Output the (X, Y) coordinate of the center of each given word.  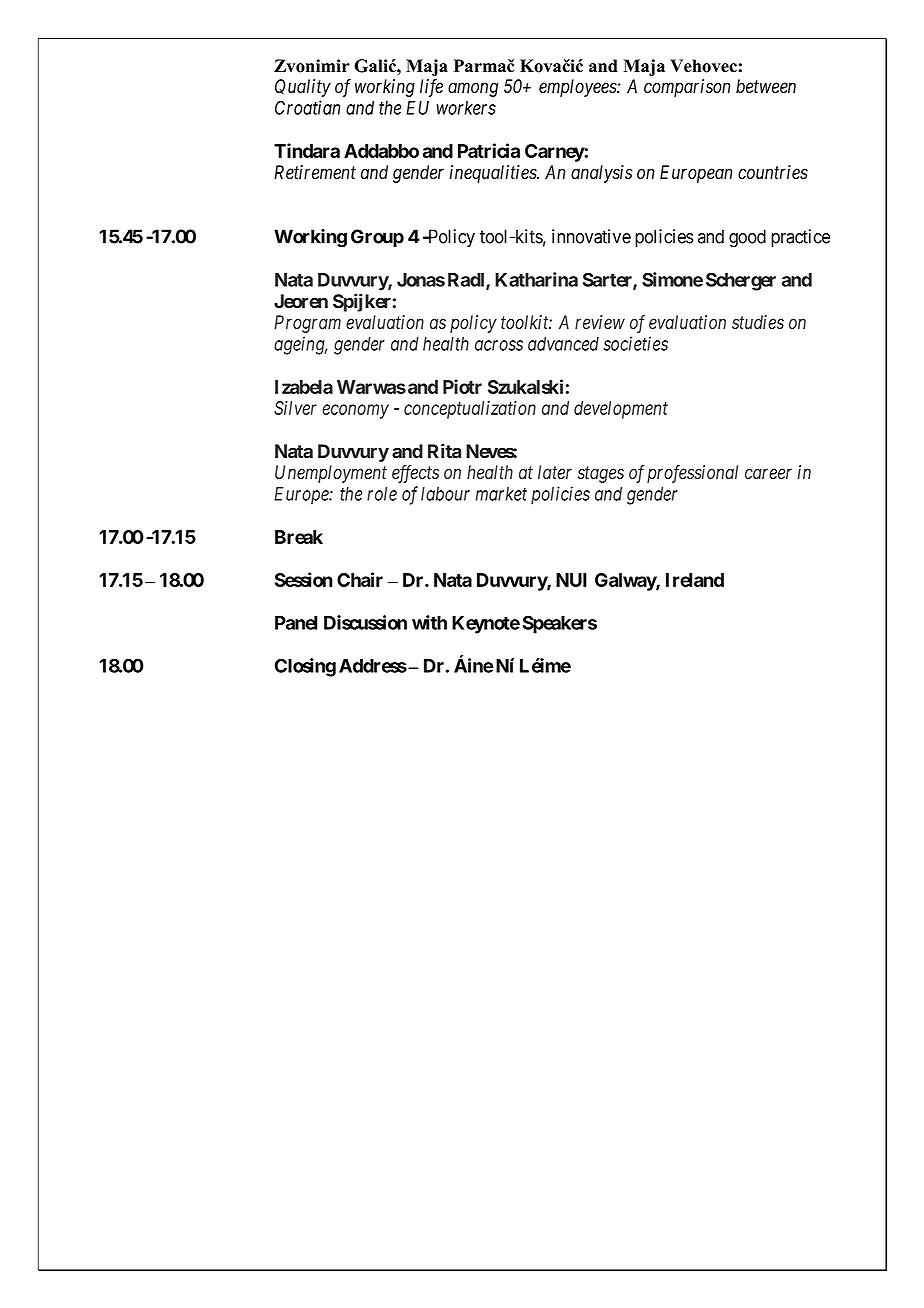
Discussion (365, 622)
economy (355, 411)
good (747, 238)
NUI (571, 580)
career (768, 474)
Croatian (307, 107)
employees (578, 88)
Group (377, 238)
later (555, 472)
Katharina (536, 279)
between (766, 86)
